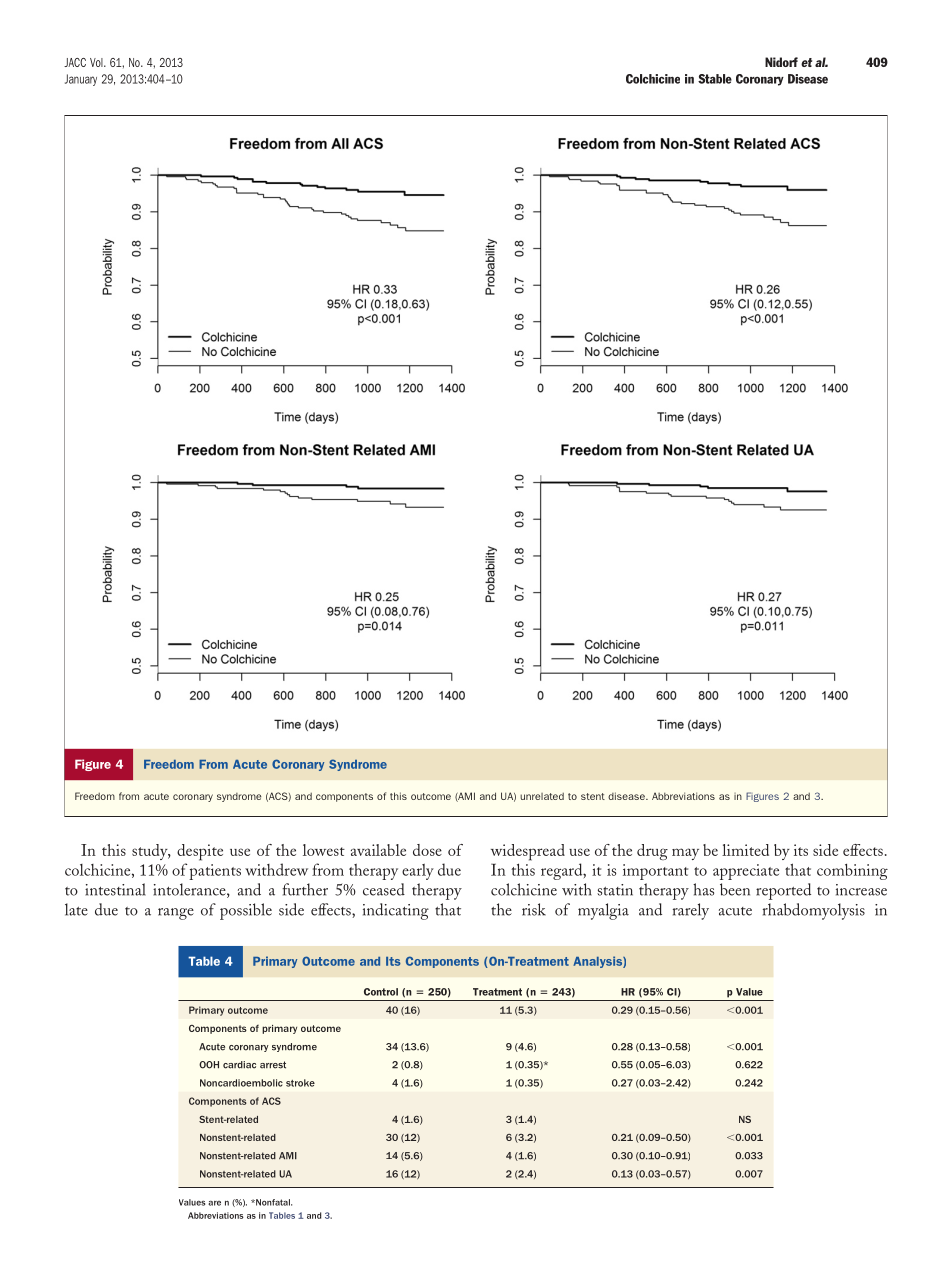  What do you see at coordinates (200, 852) in the screenshot?
I see `despite` at bounding box center [200, 852].
